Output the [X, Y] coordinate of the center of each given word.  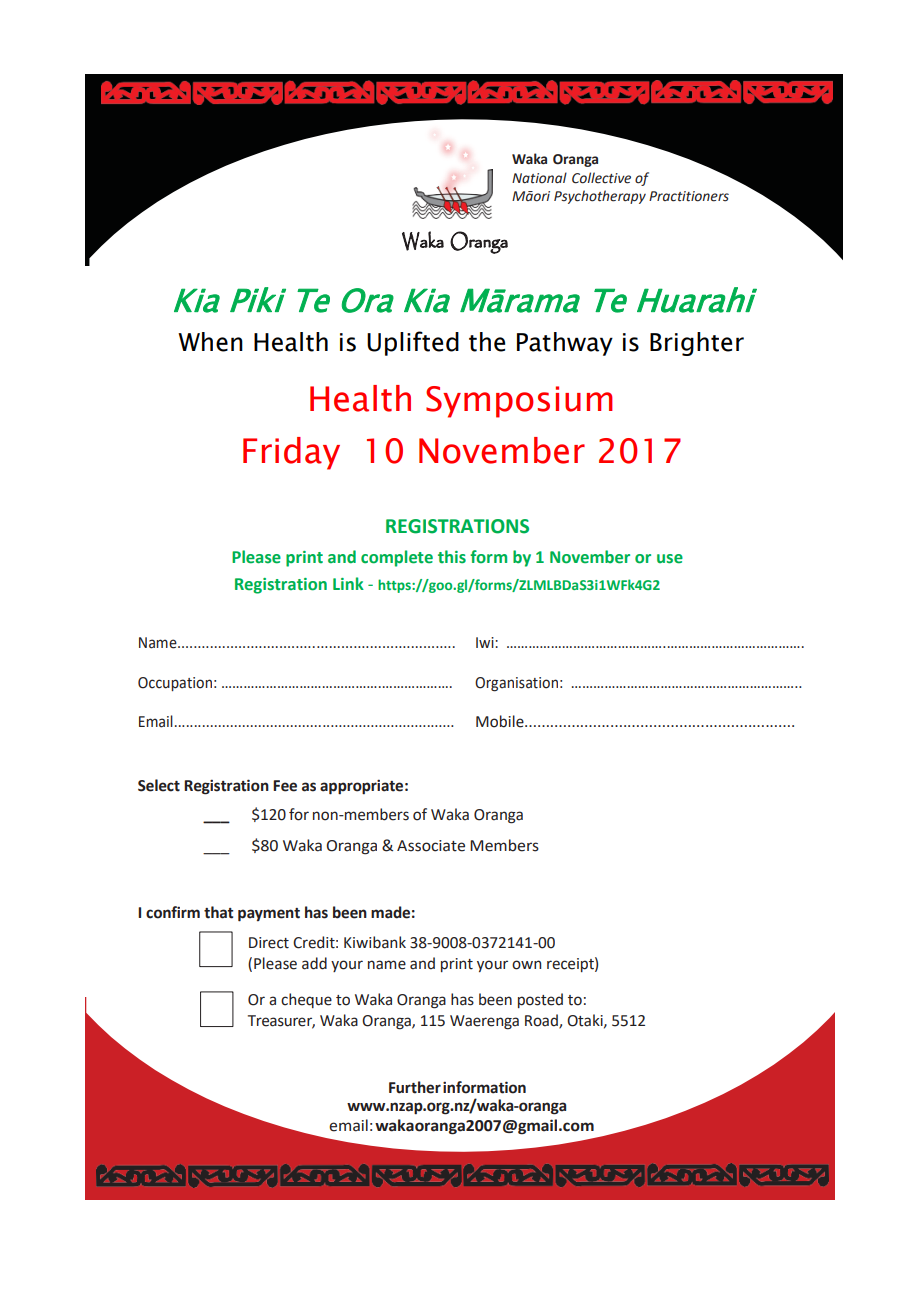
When [210, 342]
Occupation [175, 684]
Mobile [501, 721]
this [452, 557]
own [526, 965]
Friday [291, 453]
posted [540, 1000]
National [539, 178]
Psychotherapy [600, 197]
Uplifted [413, 343]
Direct [269, 943]
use [670, 559]
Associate [431, 846]
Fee [285, 786]
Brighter [697, 344]
